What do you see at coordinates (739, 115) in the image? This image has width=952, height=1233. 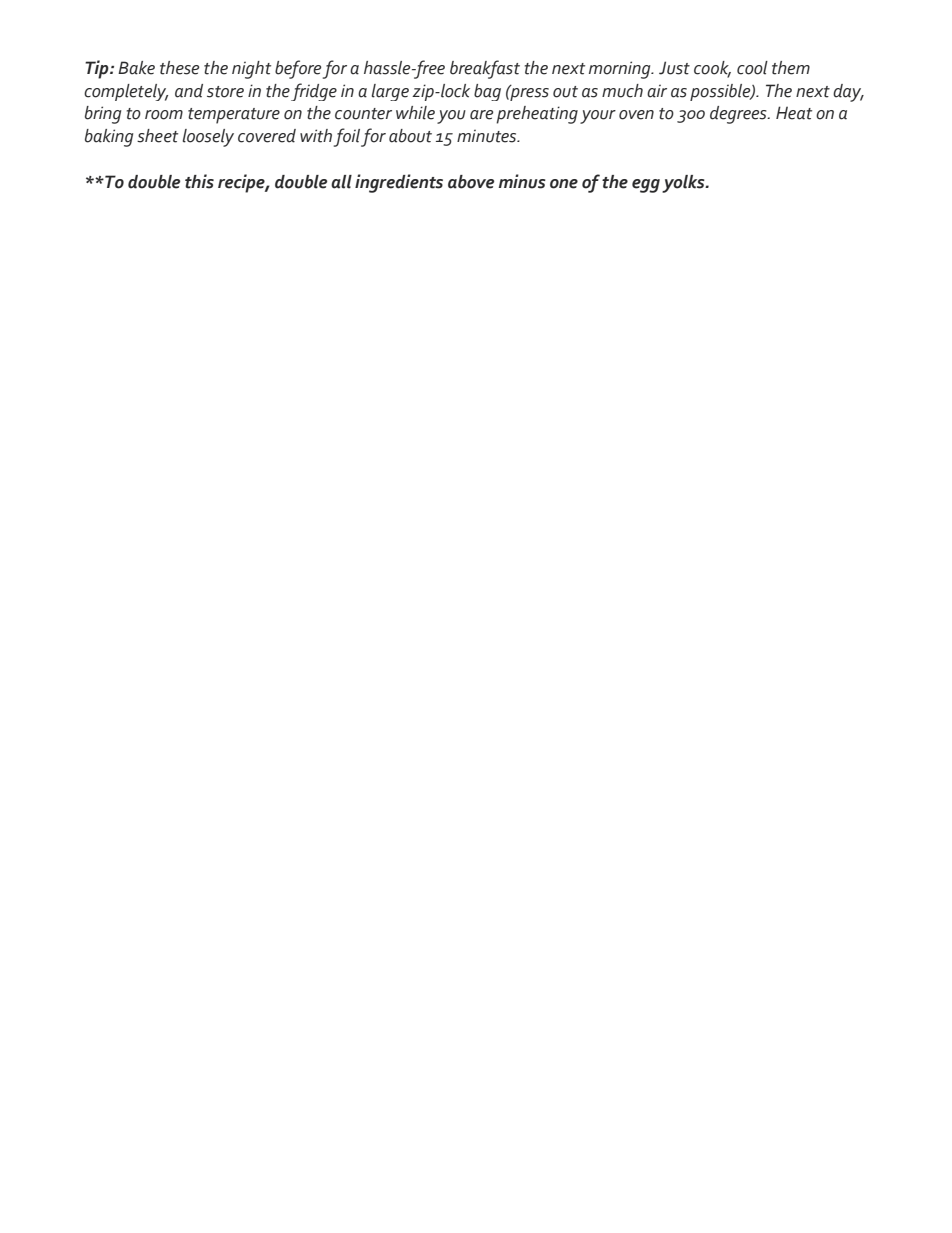 I see `degrees` at bounding box center [739, 115].
